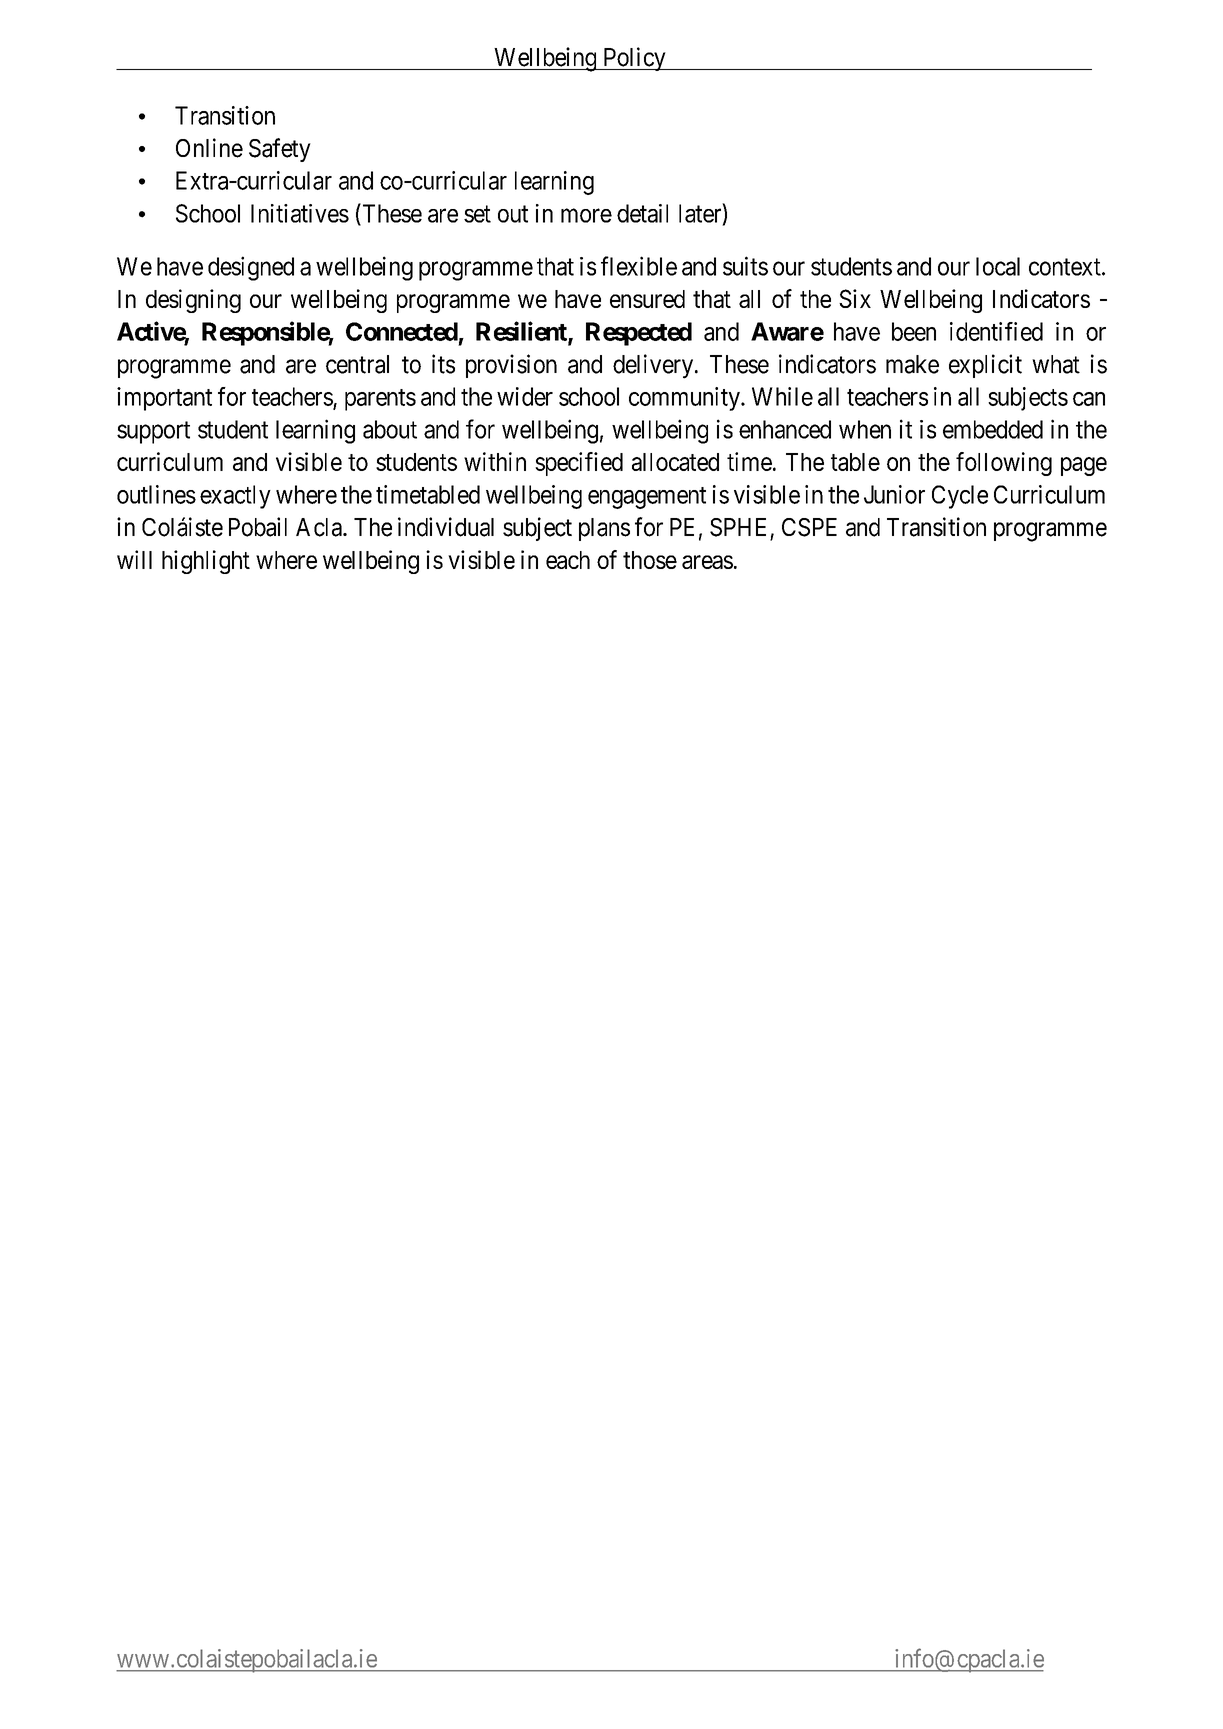  What do you see at coordinates (300, 213) in the document?
I see `Initiatives` at bounding box center [300, 213].
